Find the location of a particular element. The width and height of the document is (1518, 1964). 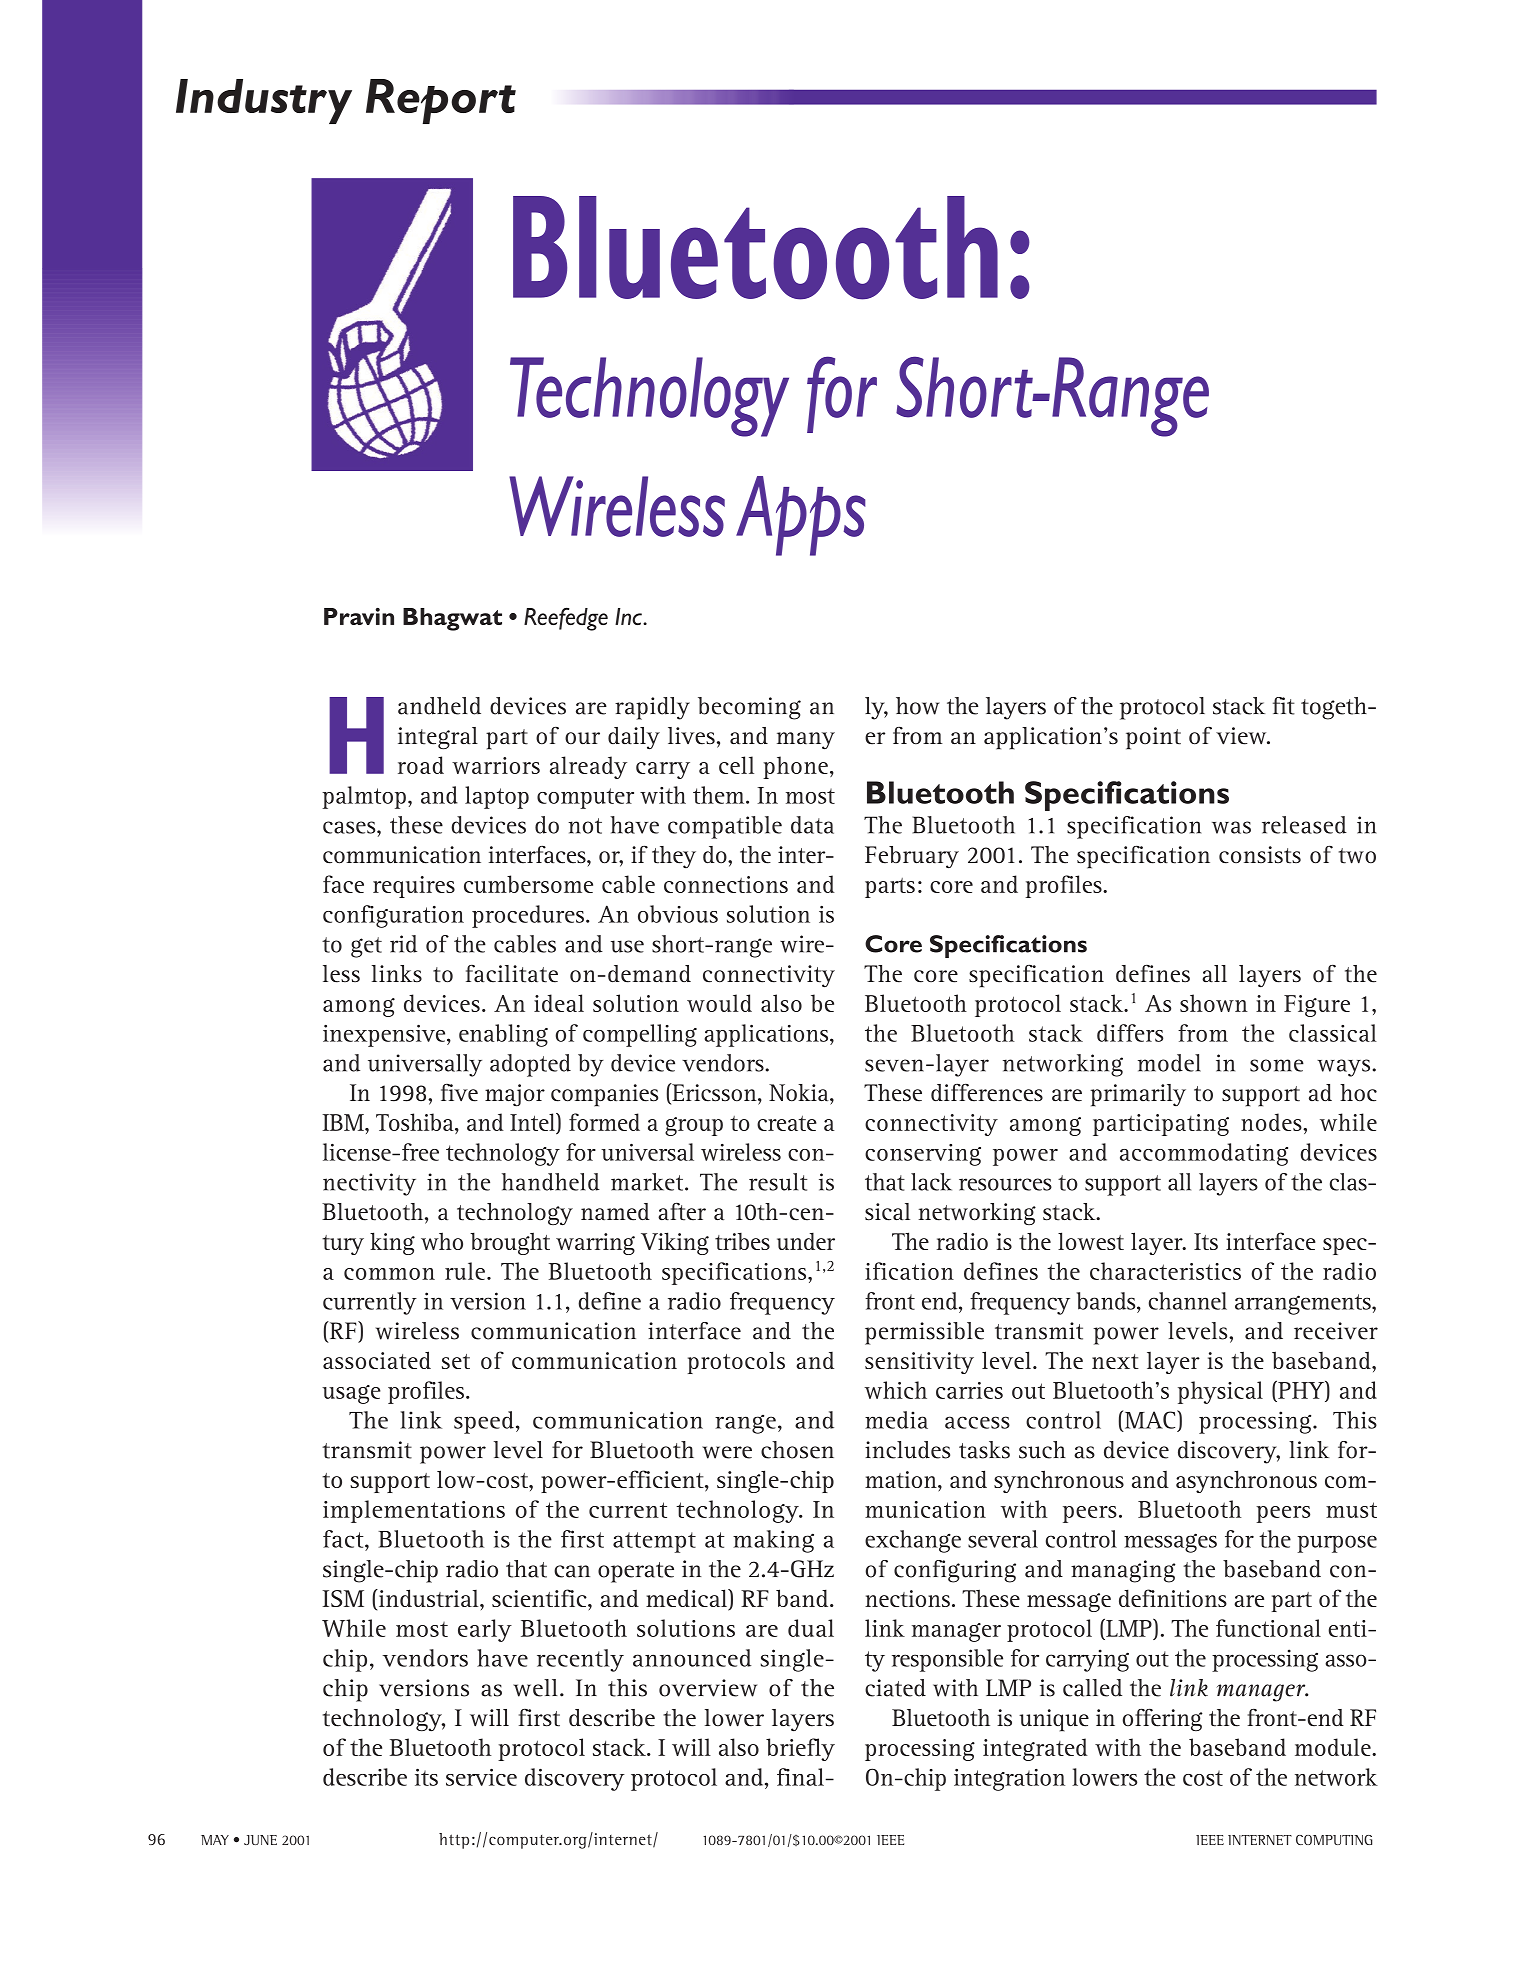

Industry is located at coordinates (264, 101).
